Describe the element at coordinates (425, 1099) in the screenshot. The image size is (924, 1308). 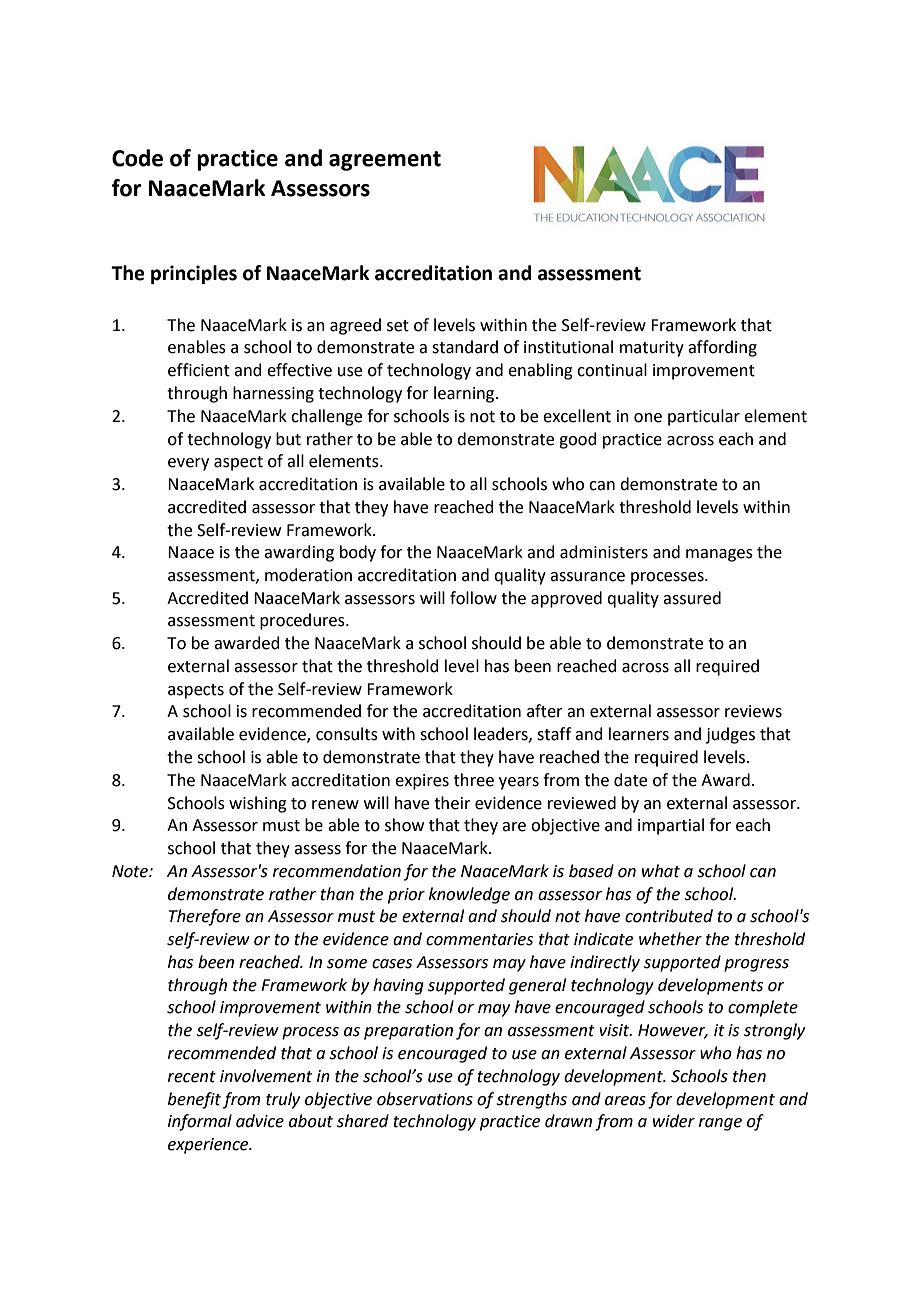
I see `observations` at that location.
